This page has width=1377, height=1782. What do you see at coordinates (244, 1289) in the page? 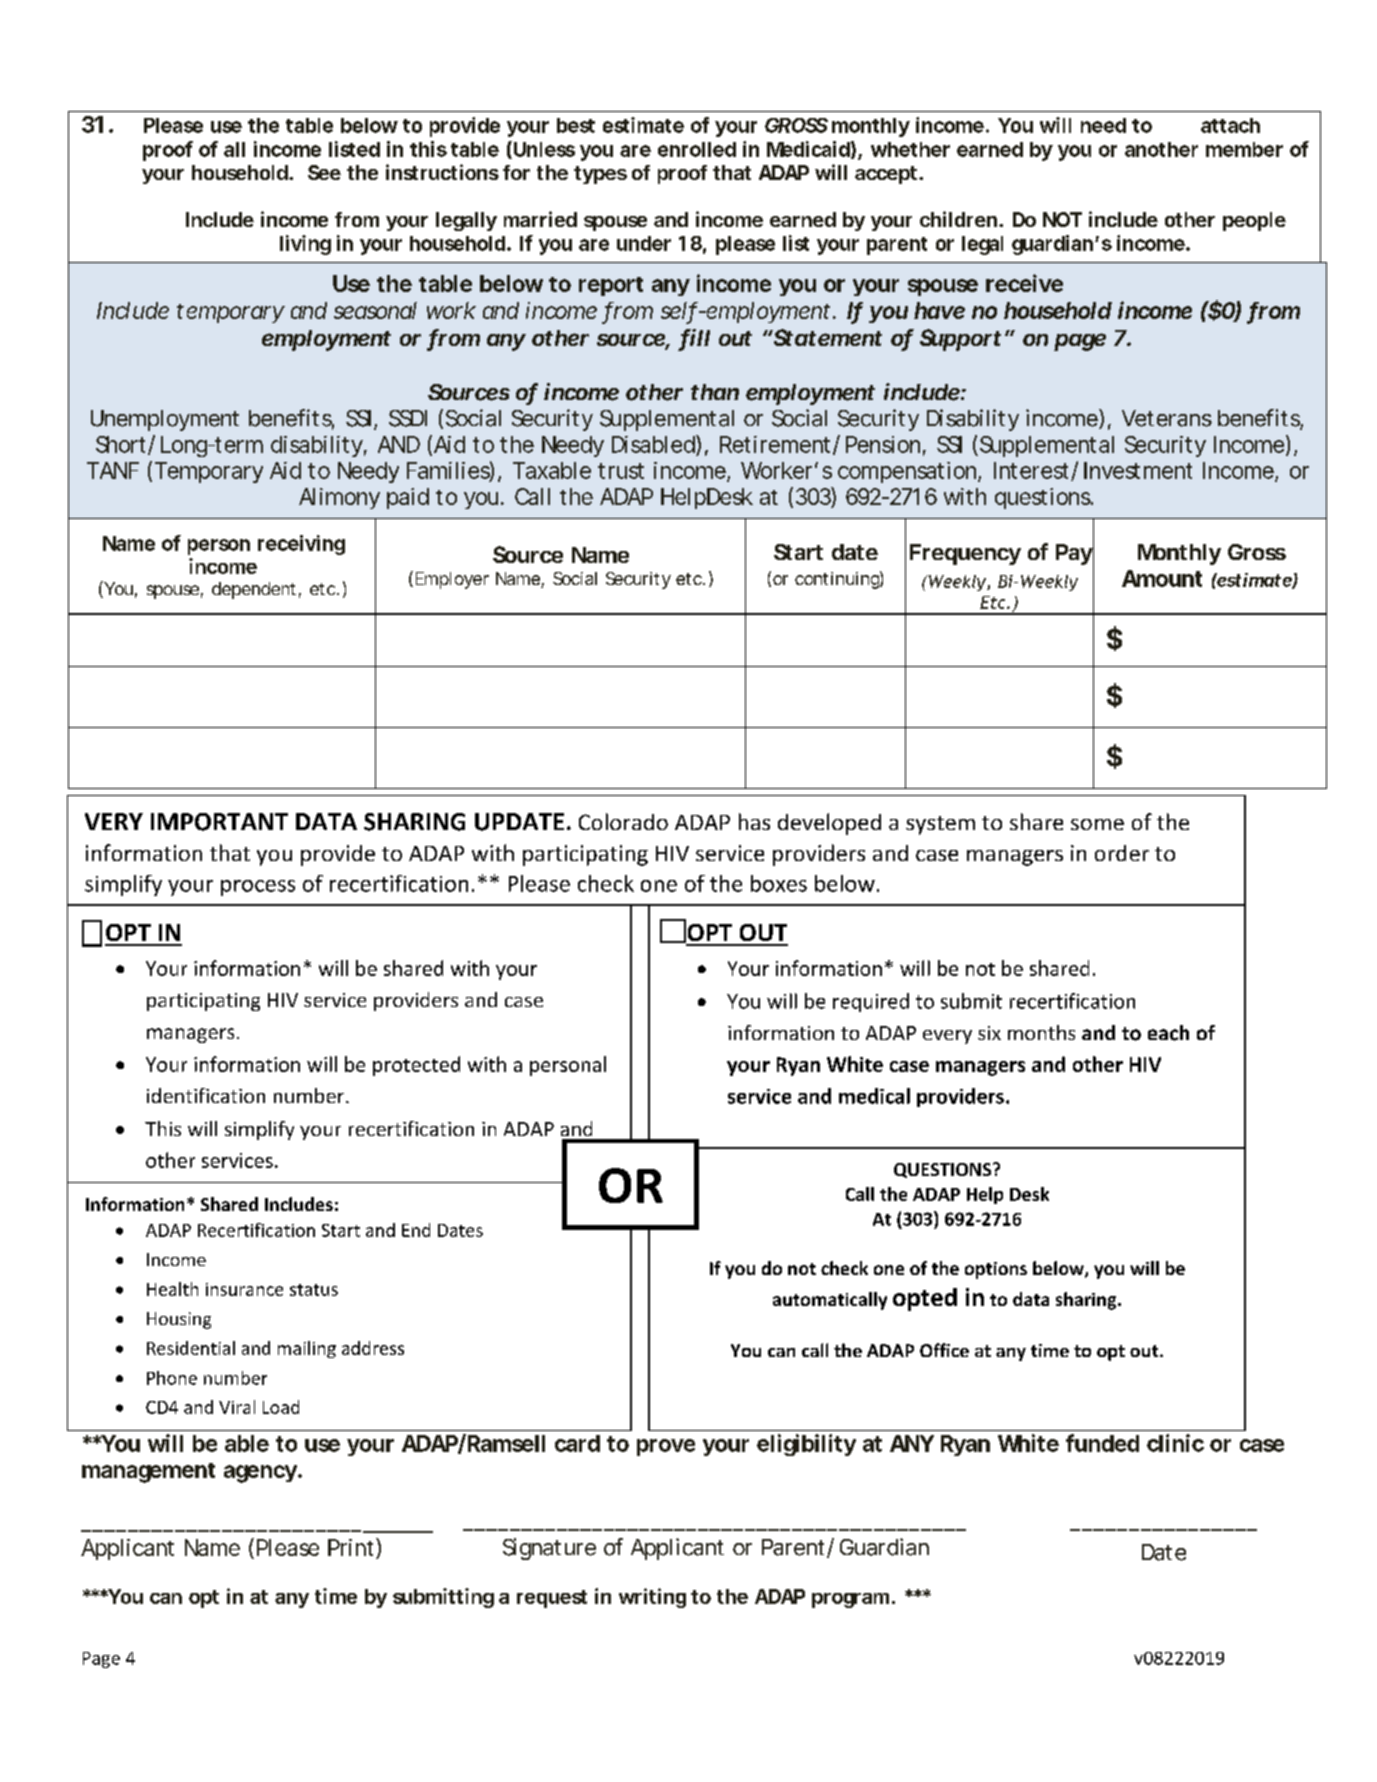
I see `insurance` at bounding box center [244, 1289].
